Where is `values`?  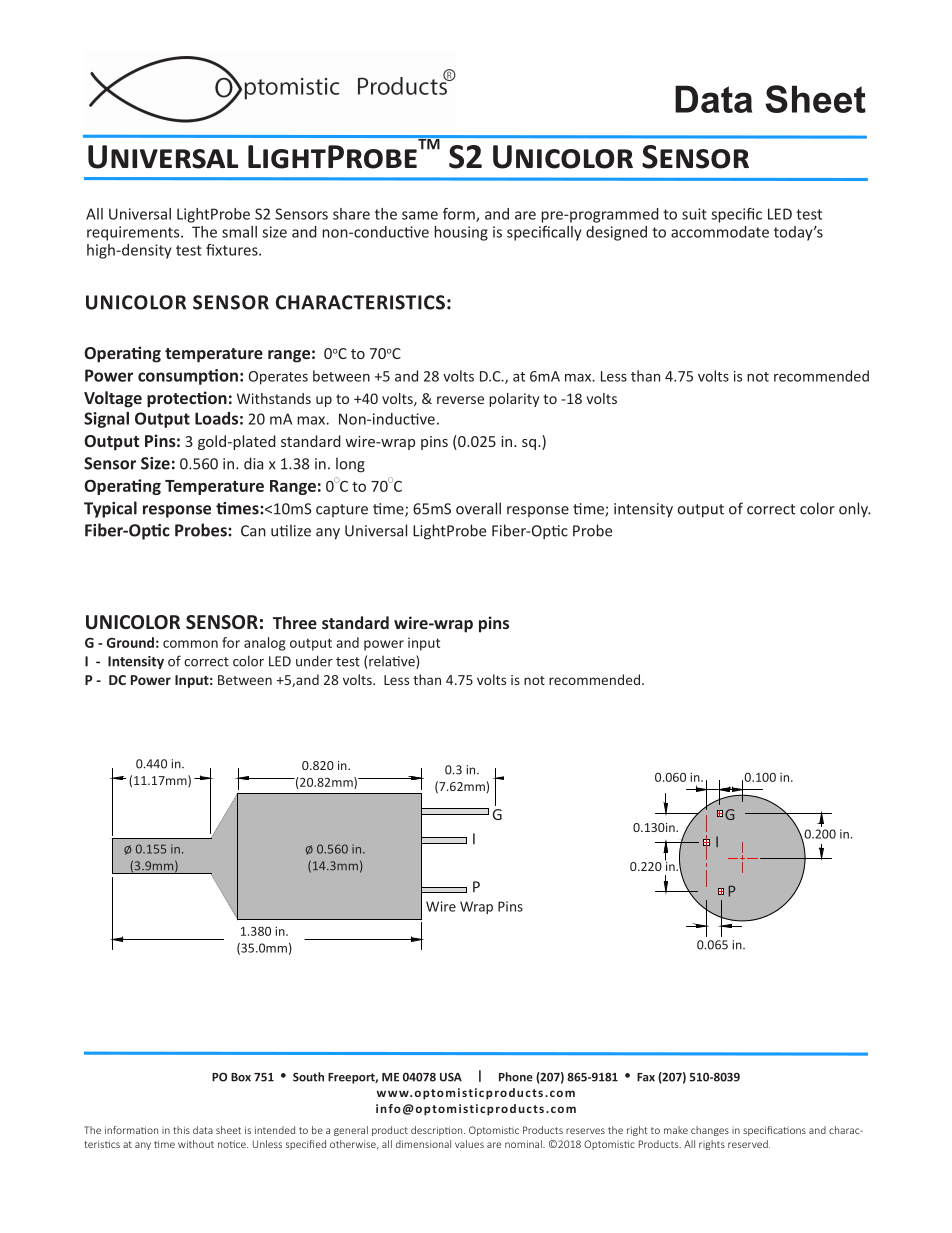
values is located at coordinates (469, 1144).
